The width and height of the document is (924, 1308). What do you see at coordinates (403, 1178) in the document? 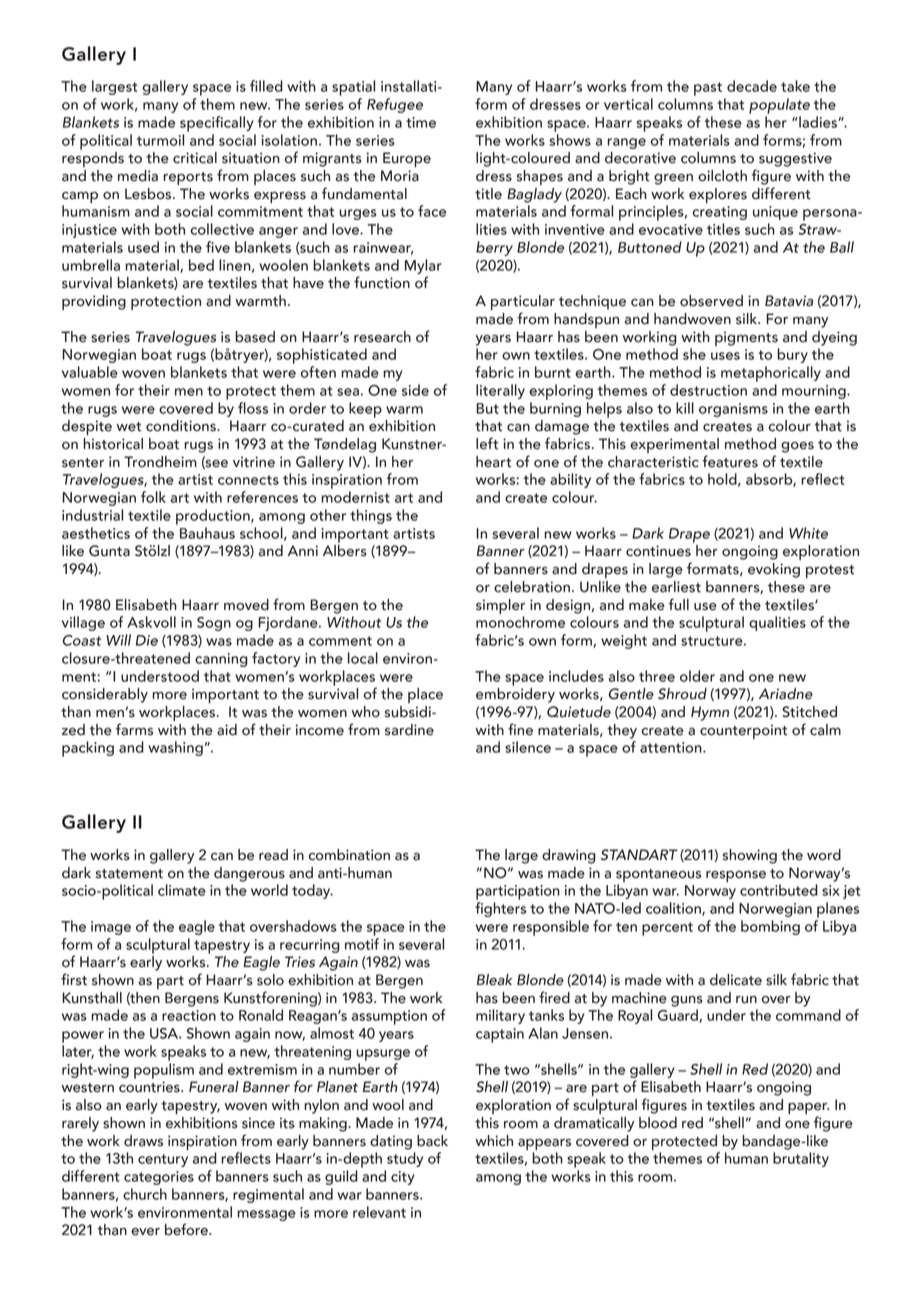
I see `city` at bounding box center [403, 1178].
